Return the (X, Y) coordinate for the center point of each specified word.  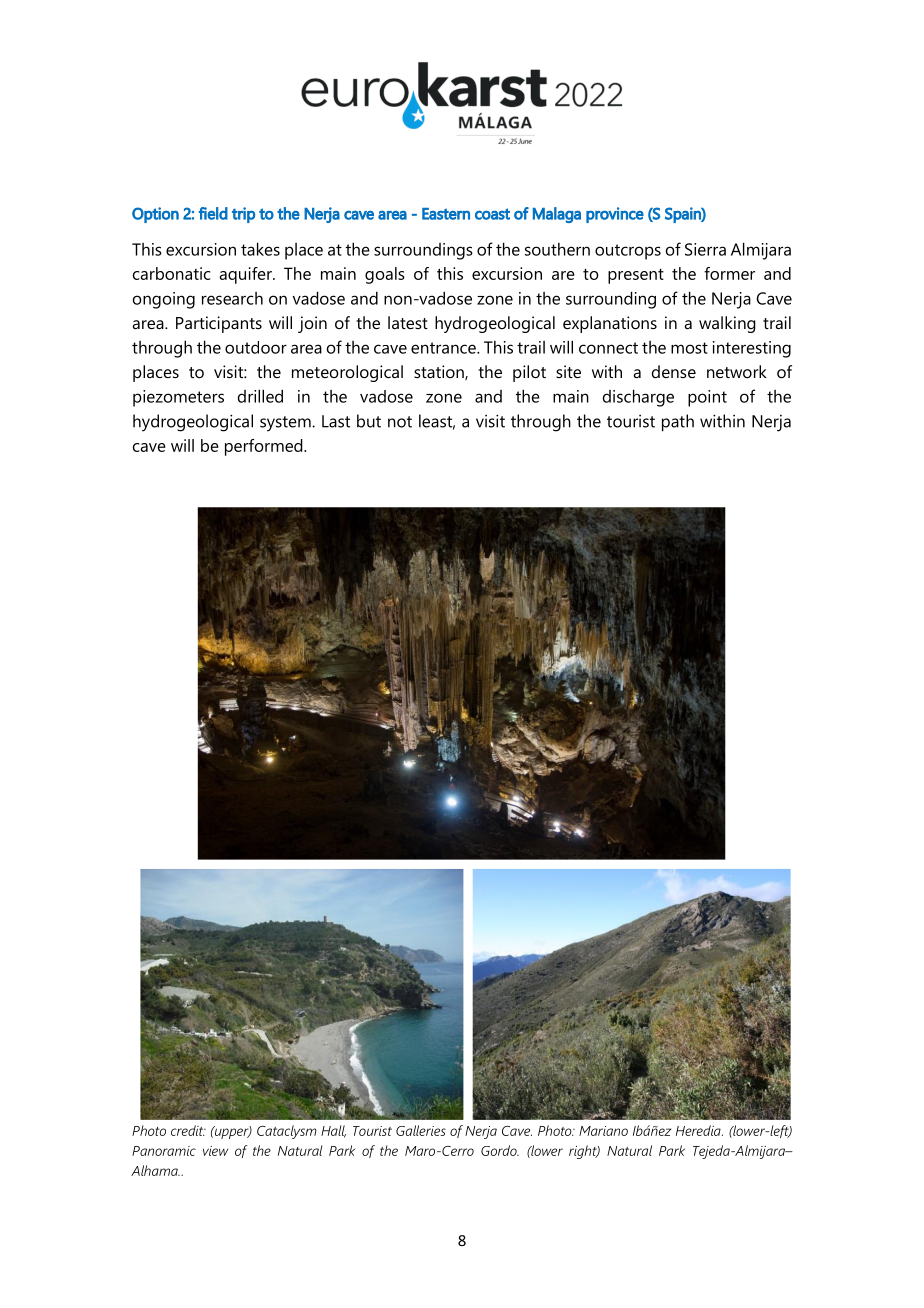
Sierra (705, 249)
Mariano (603, 1131)
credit (188, 1130)
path (678, 423)
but (369, 421)
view (215, 1151)
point (707, 398)
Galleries (421, 1130)
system (286, 424)
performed (265, 447)
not (400, 422)
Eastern (446, 214)
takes (260, 249)
